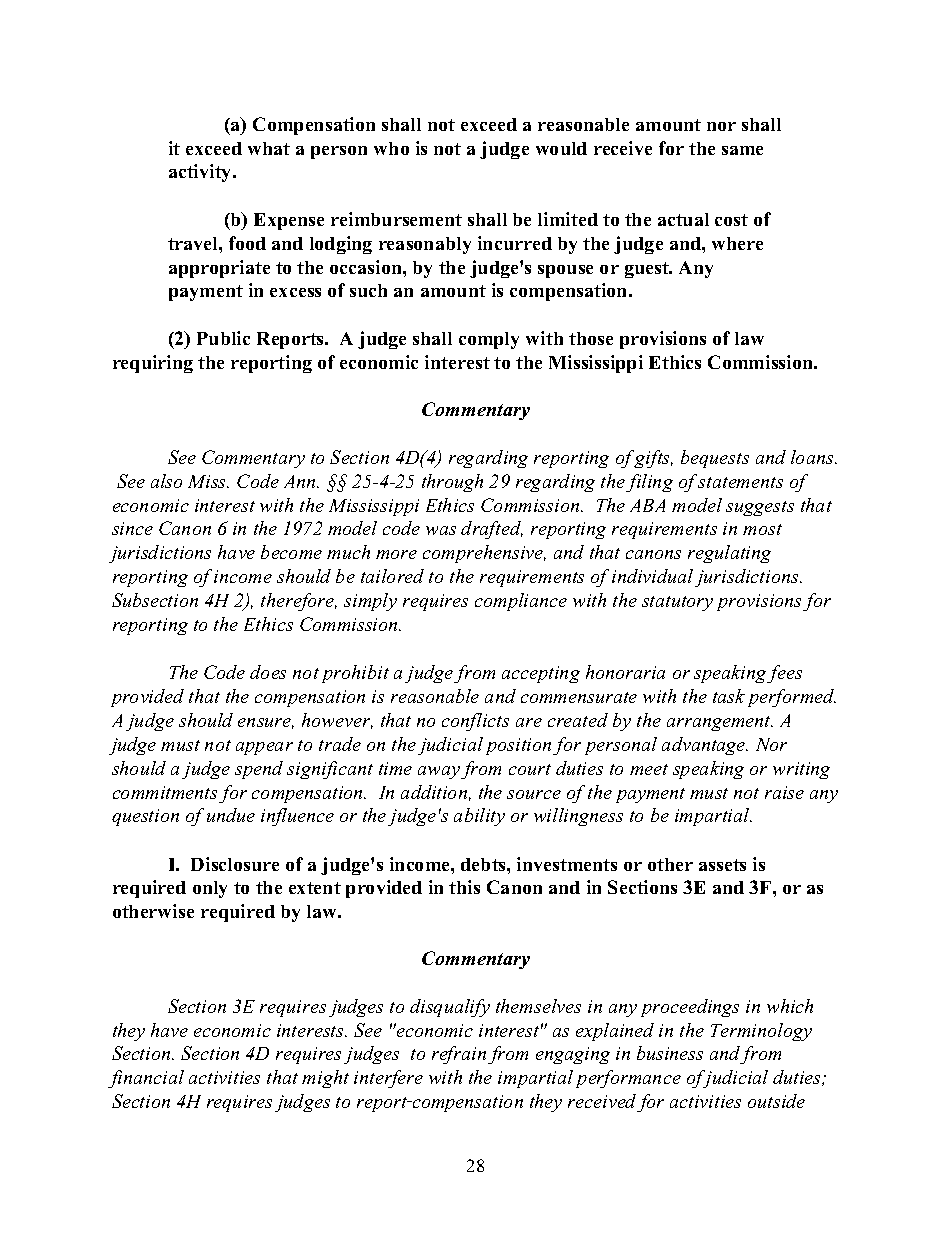 Image resolution: width=952 pixels, height=1233 pixels. I want to click on Disclosure, so click(235, 864).
